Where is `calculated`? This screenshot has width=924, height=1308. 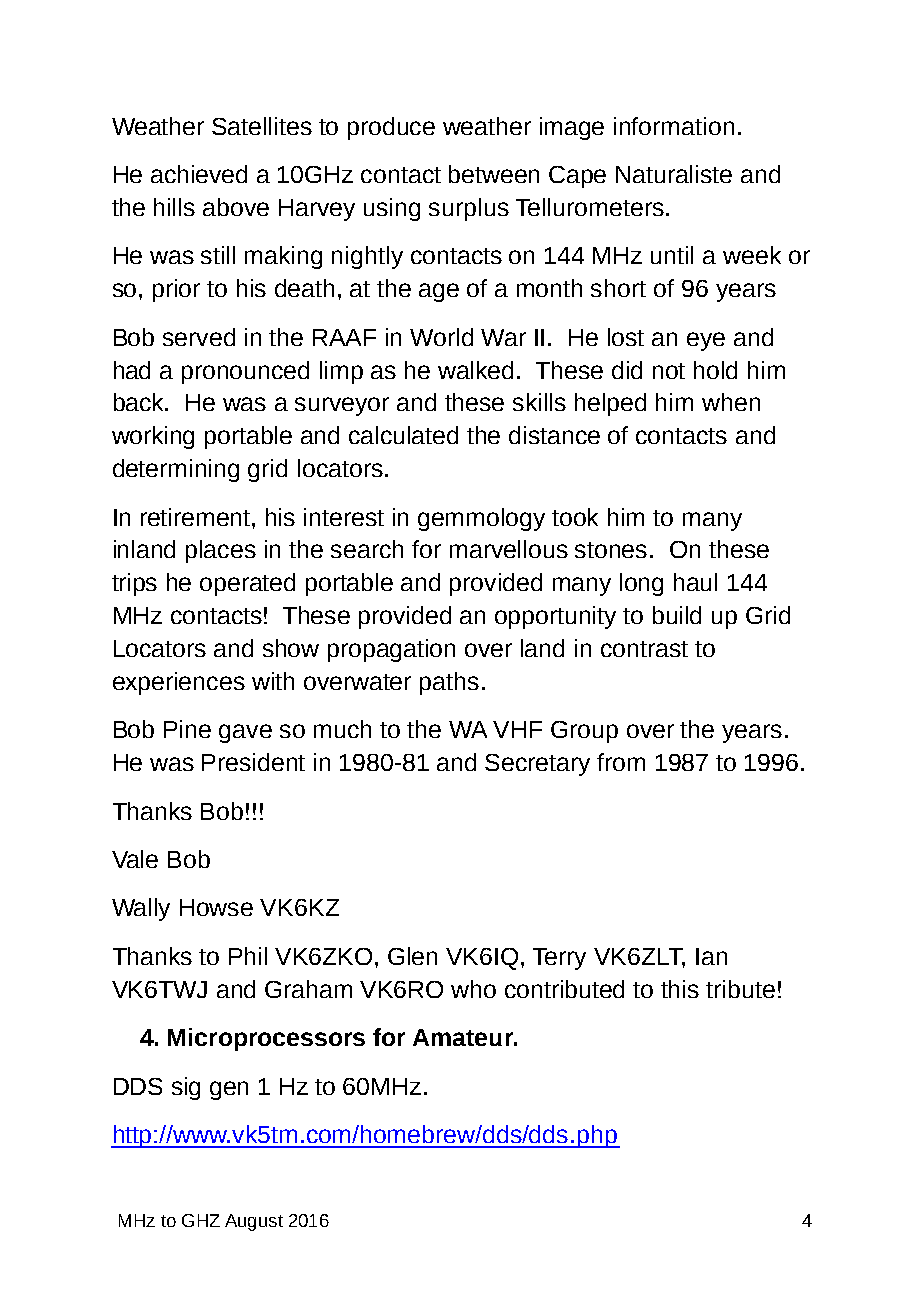
calculated is located at coordinates (403, 435).
